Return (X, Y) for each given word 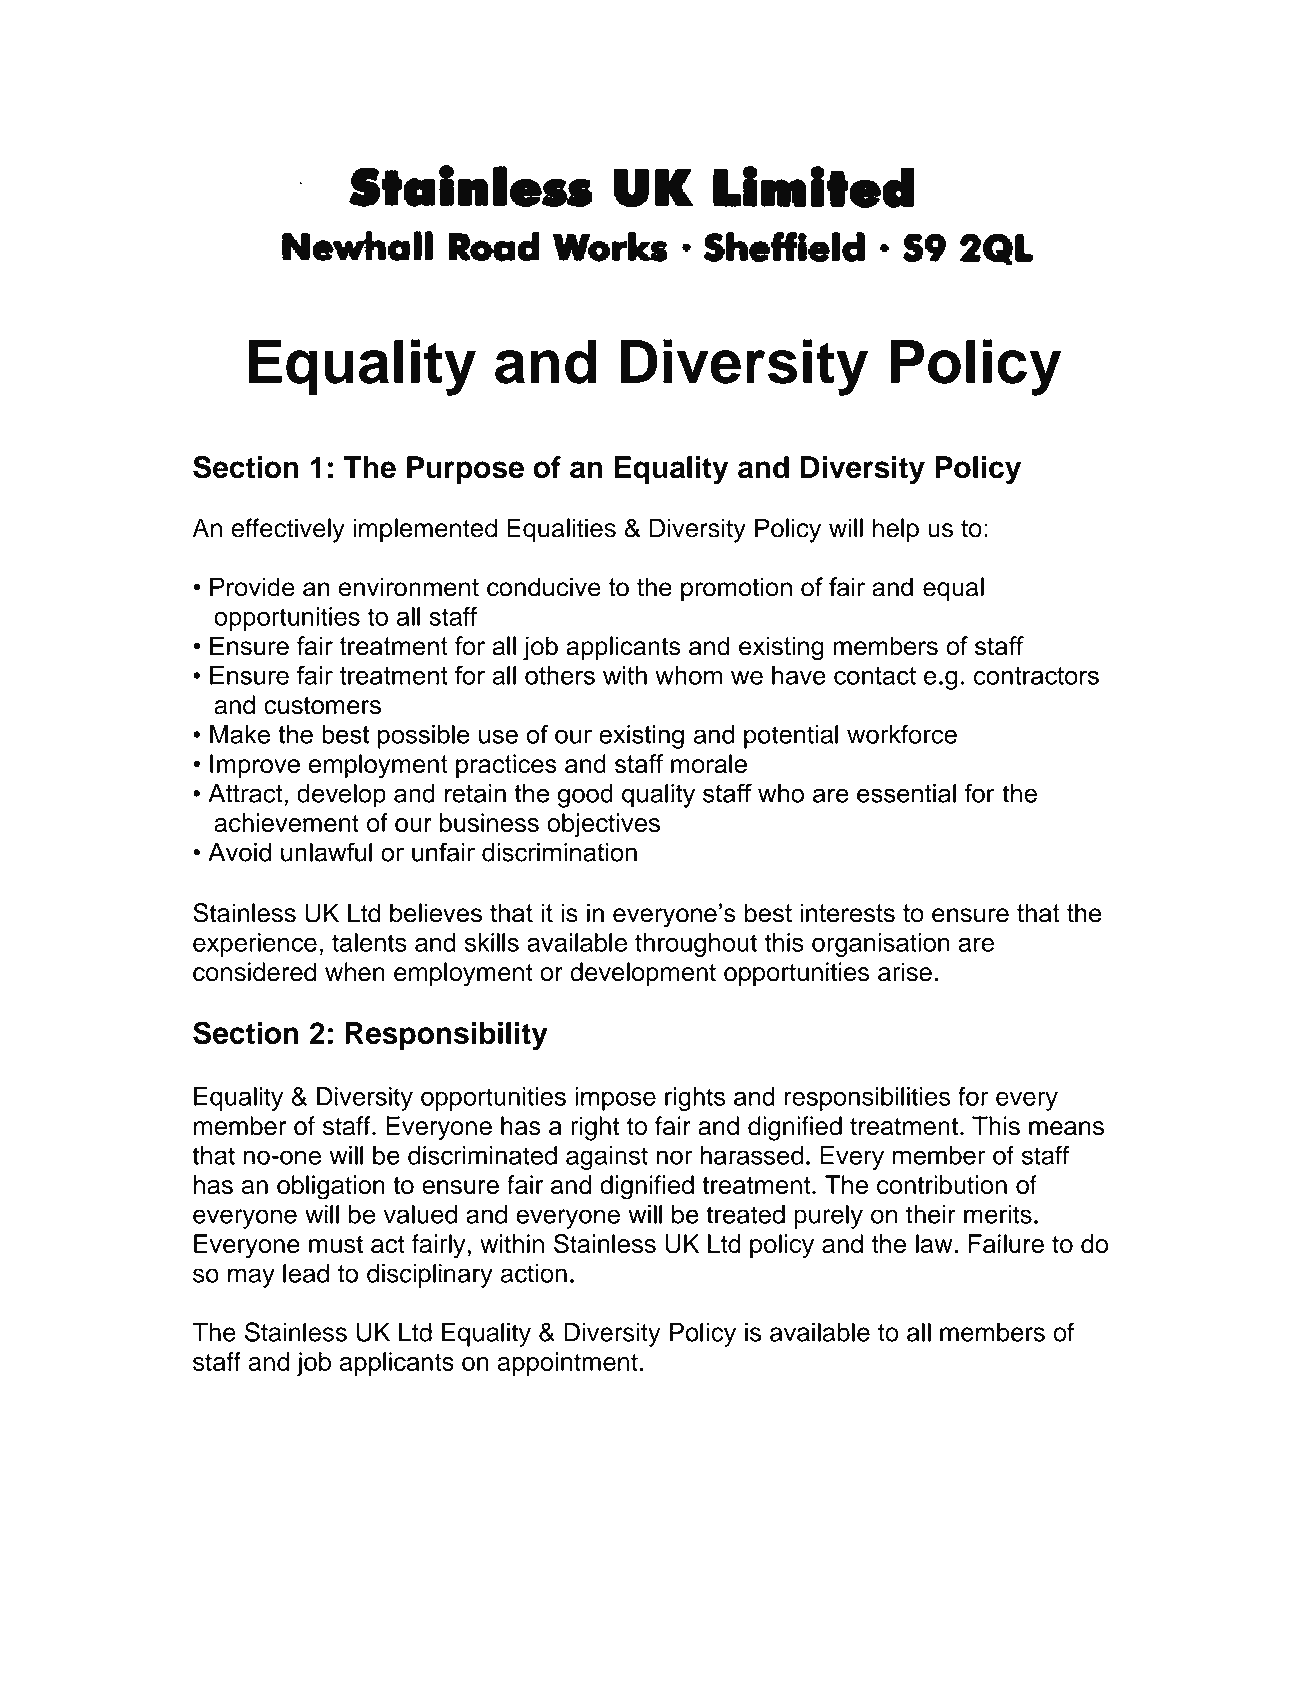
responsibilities (868, 1099)
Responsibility (446, 1036)
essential (906, 793)
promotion (736, 589)
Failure (1006, 1243)
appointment (568, 1364)
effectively (288, 530)
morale (709, 763)
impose (615, 1099)
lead (306, 1273)
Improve (255, 766)
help (896, 530)
